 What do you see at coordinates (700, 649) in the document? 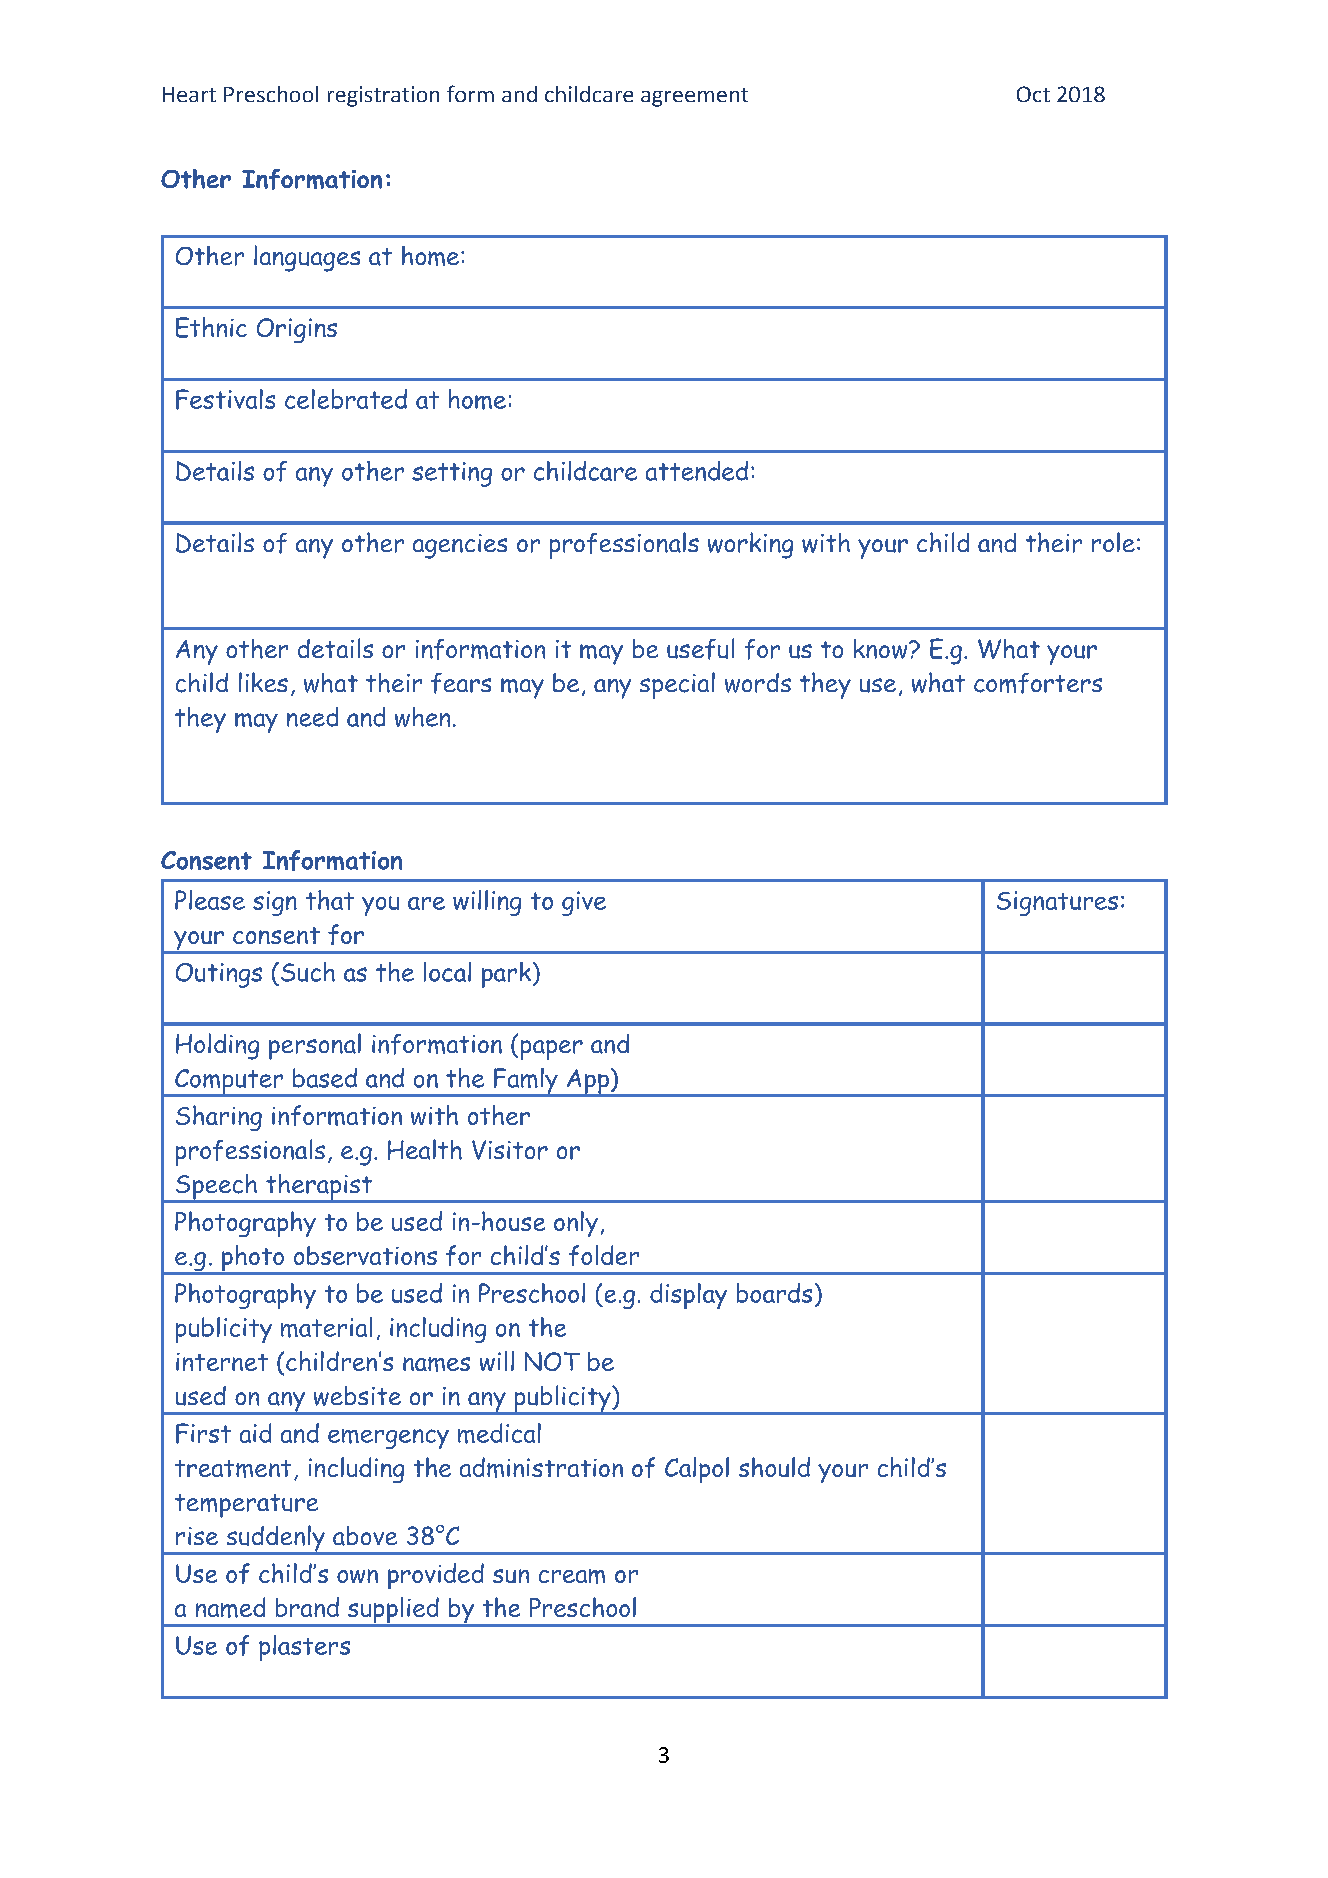
I see `useful` at bounding box center [700, 649].
